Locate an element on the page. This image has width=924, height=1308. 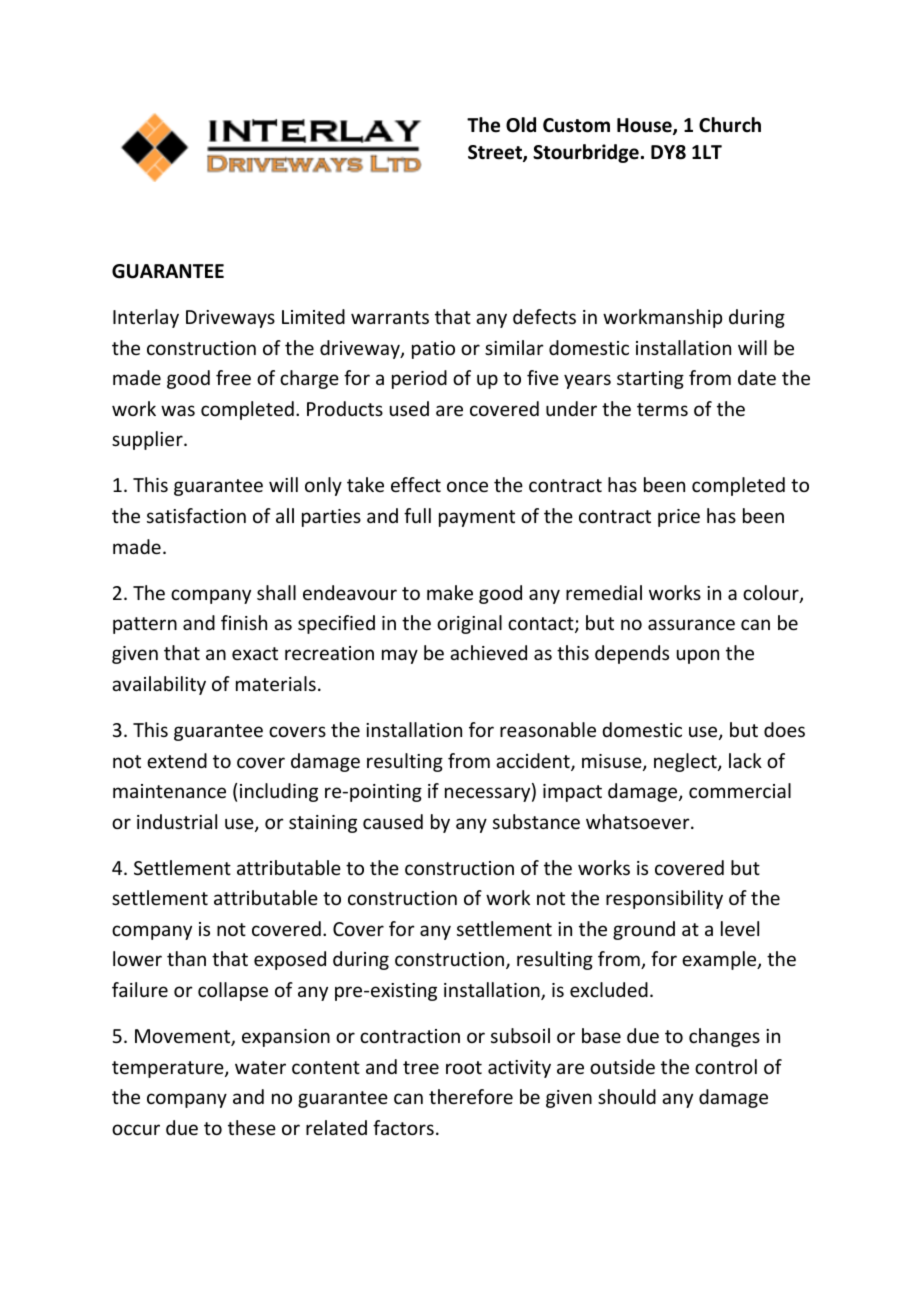
free is located at coordinates (233, 377).
